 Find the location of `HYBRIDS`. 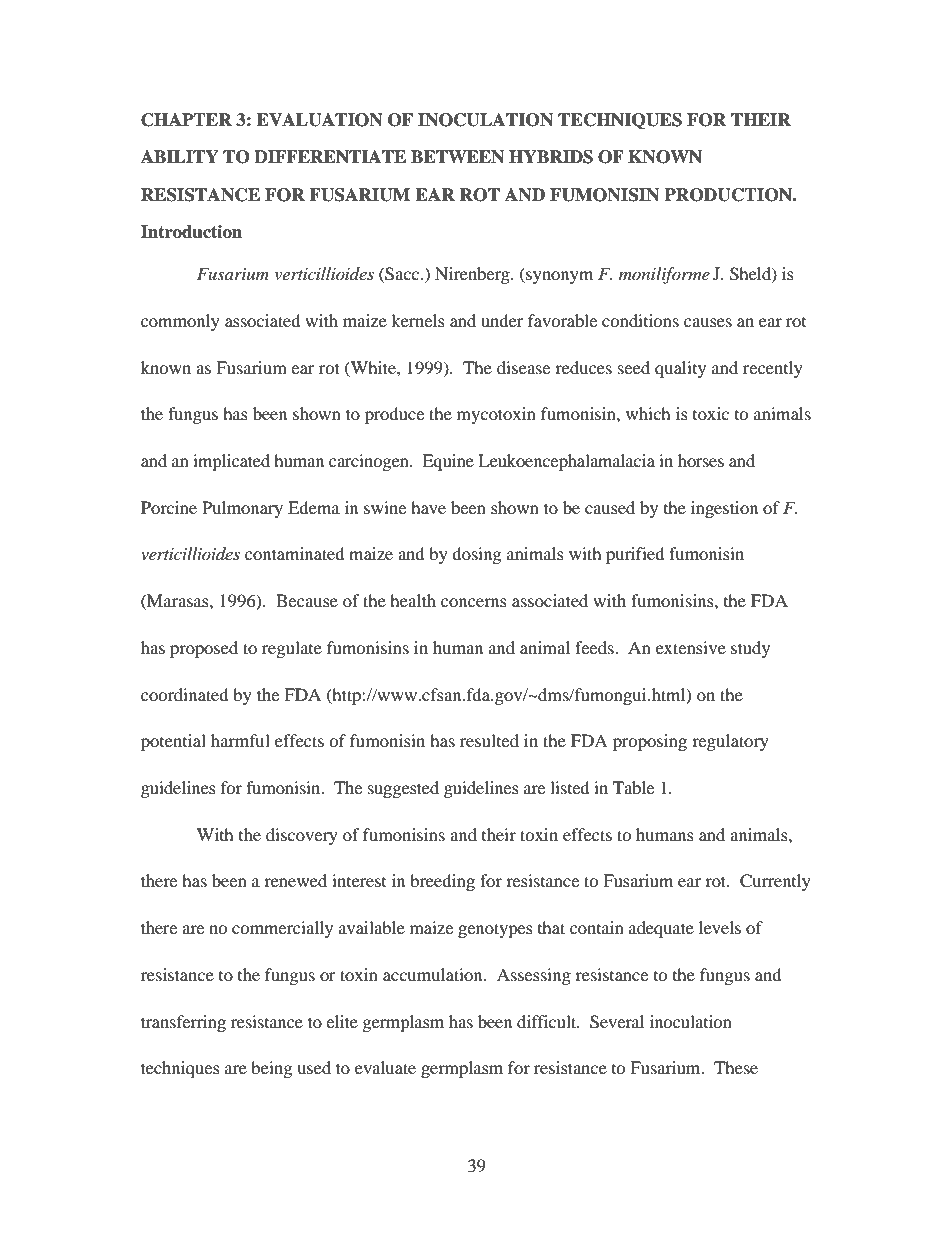

HYBRIDS is located at coordinates (551, 157).
